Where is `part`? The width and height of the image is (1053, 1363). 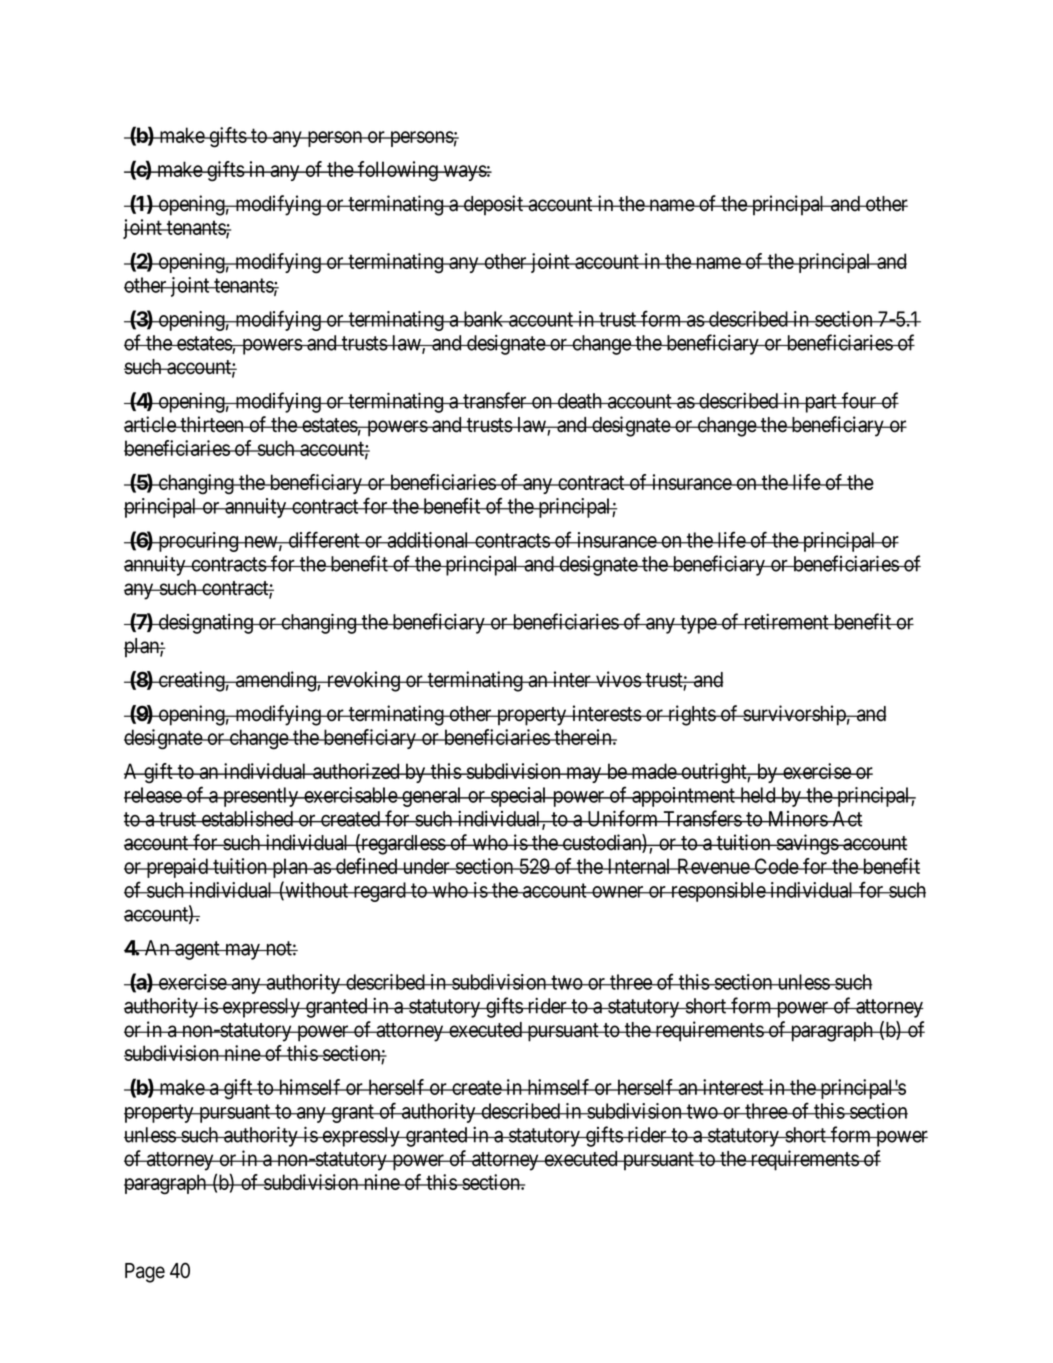 part is located at coordinates (820, 403).
